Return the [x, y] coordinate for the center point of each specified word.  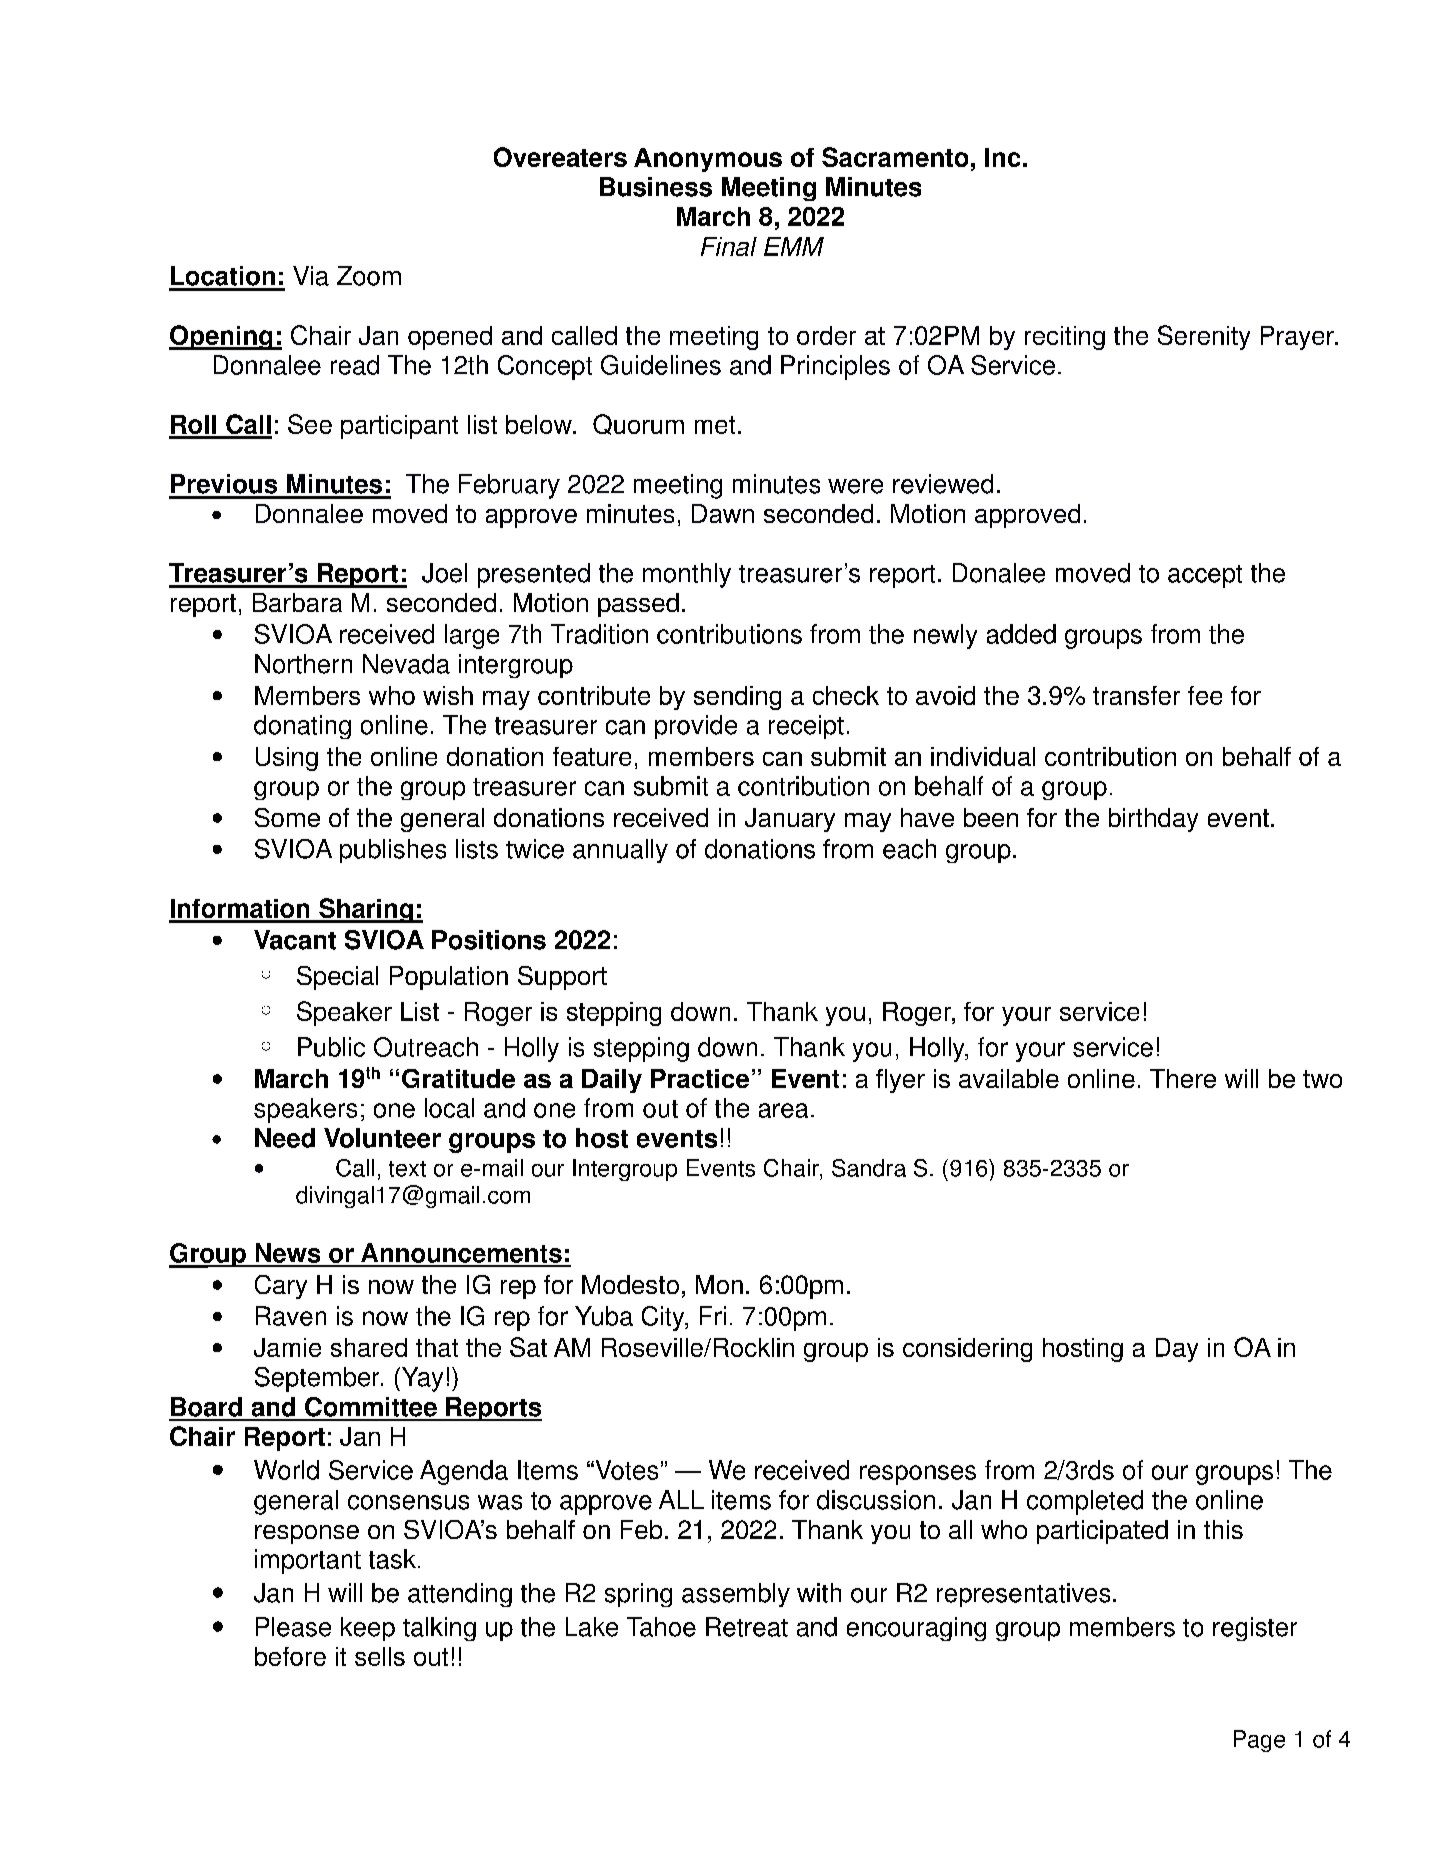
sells [380, 1656]
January [790, 820]
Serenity [1204, 337]
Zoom [369, 276]
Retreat [747, 1627]
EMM [794, 246]
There [1183, 1078]
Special [337, 978]
